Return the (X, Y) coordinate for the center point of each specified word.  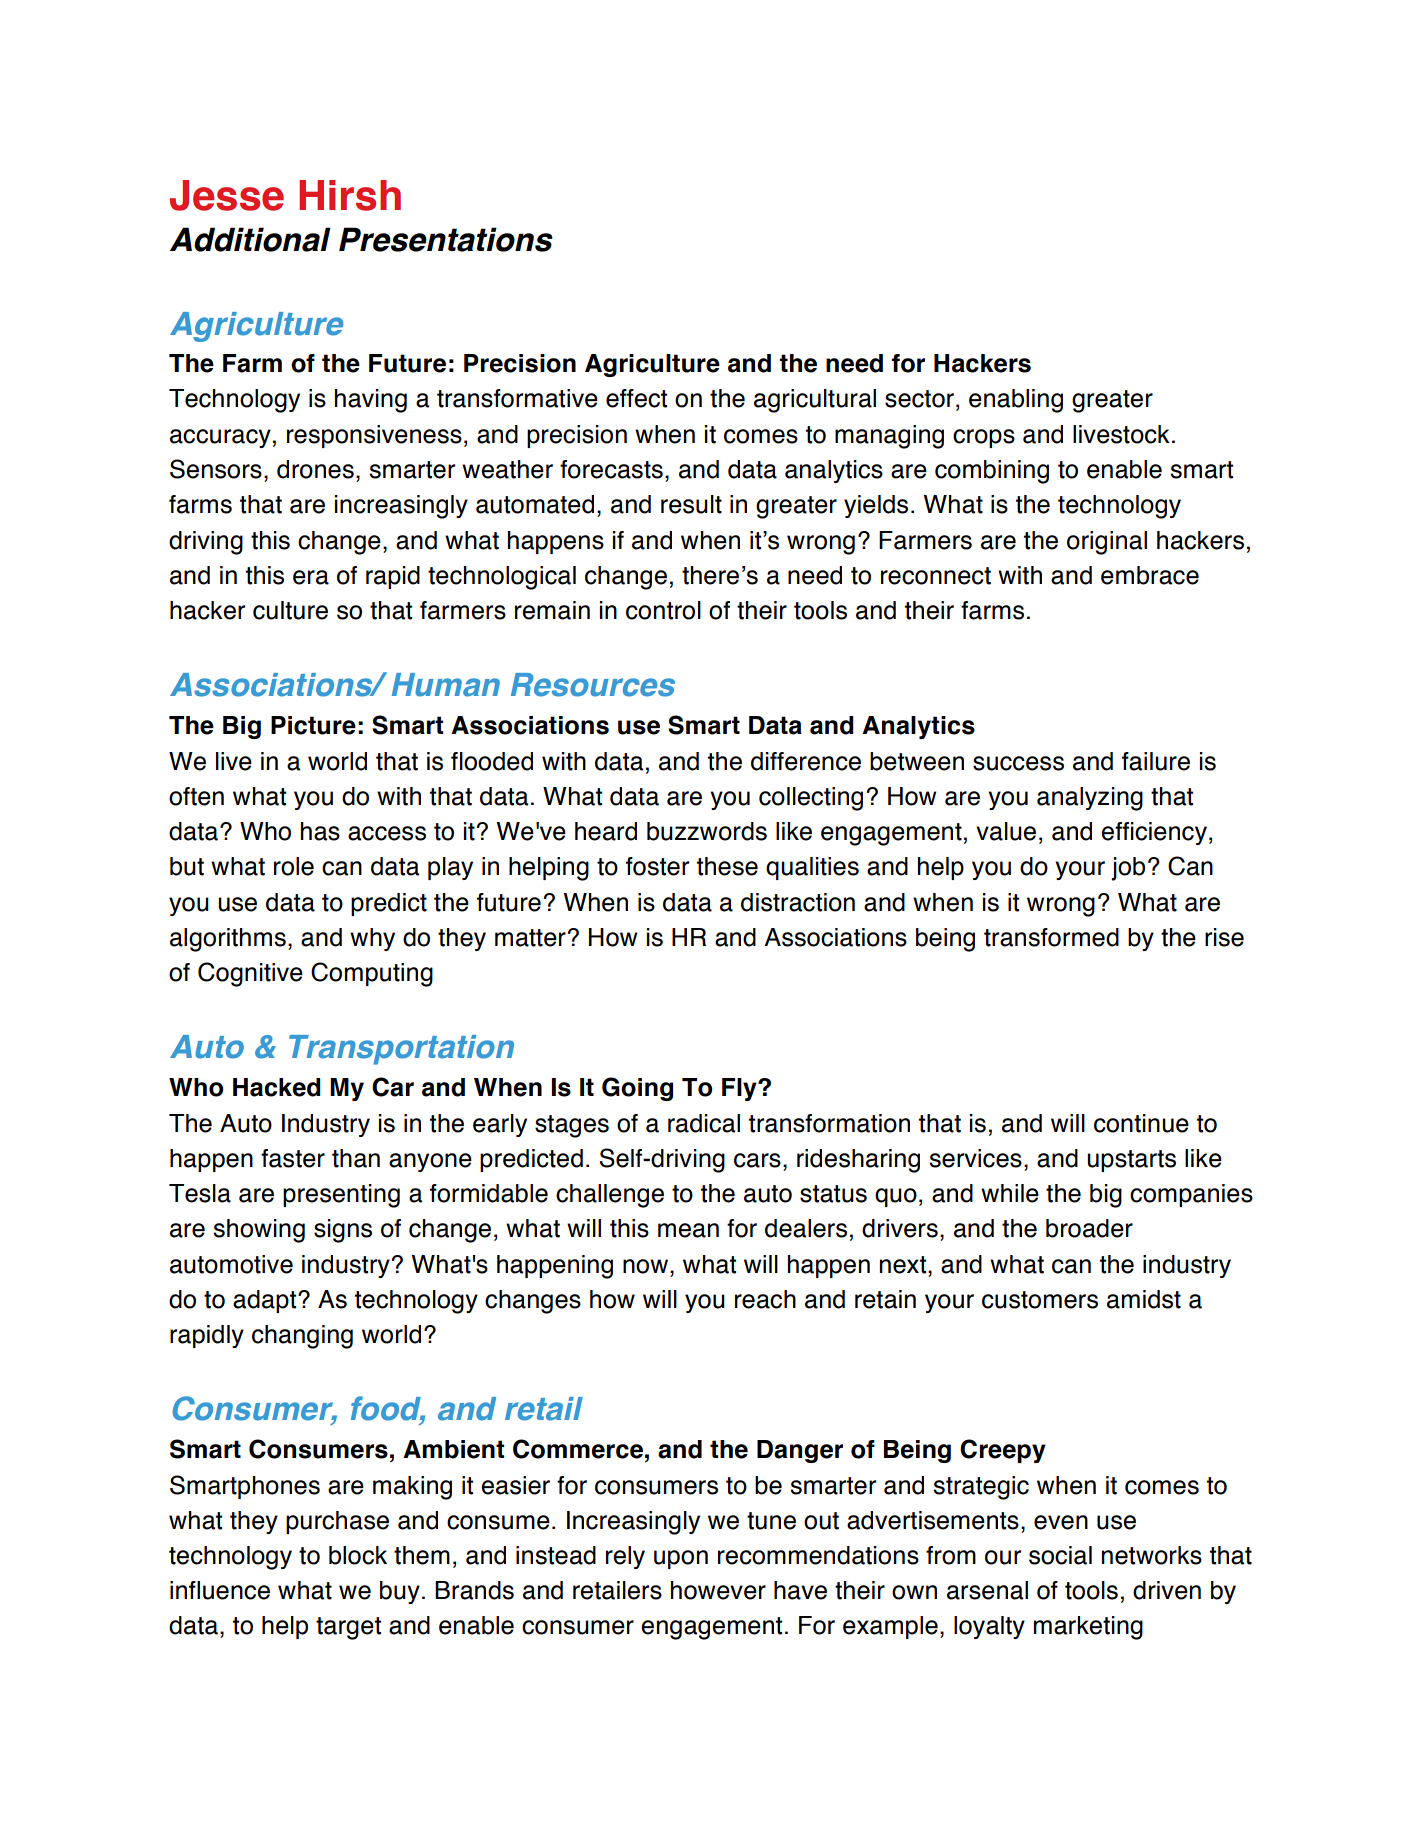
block (358, 1555)
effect (636, 398)
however (718, 1590)
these (727, 866)
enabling (1016, 401)
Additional (250, 239)
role (294, 866)
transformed (1051, 937)
